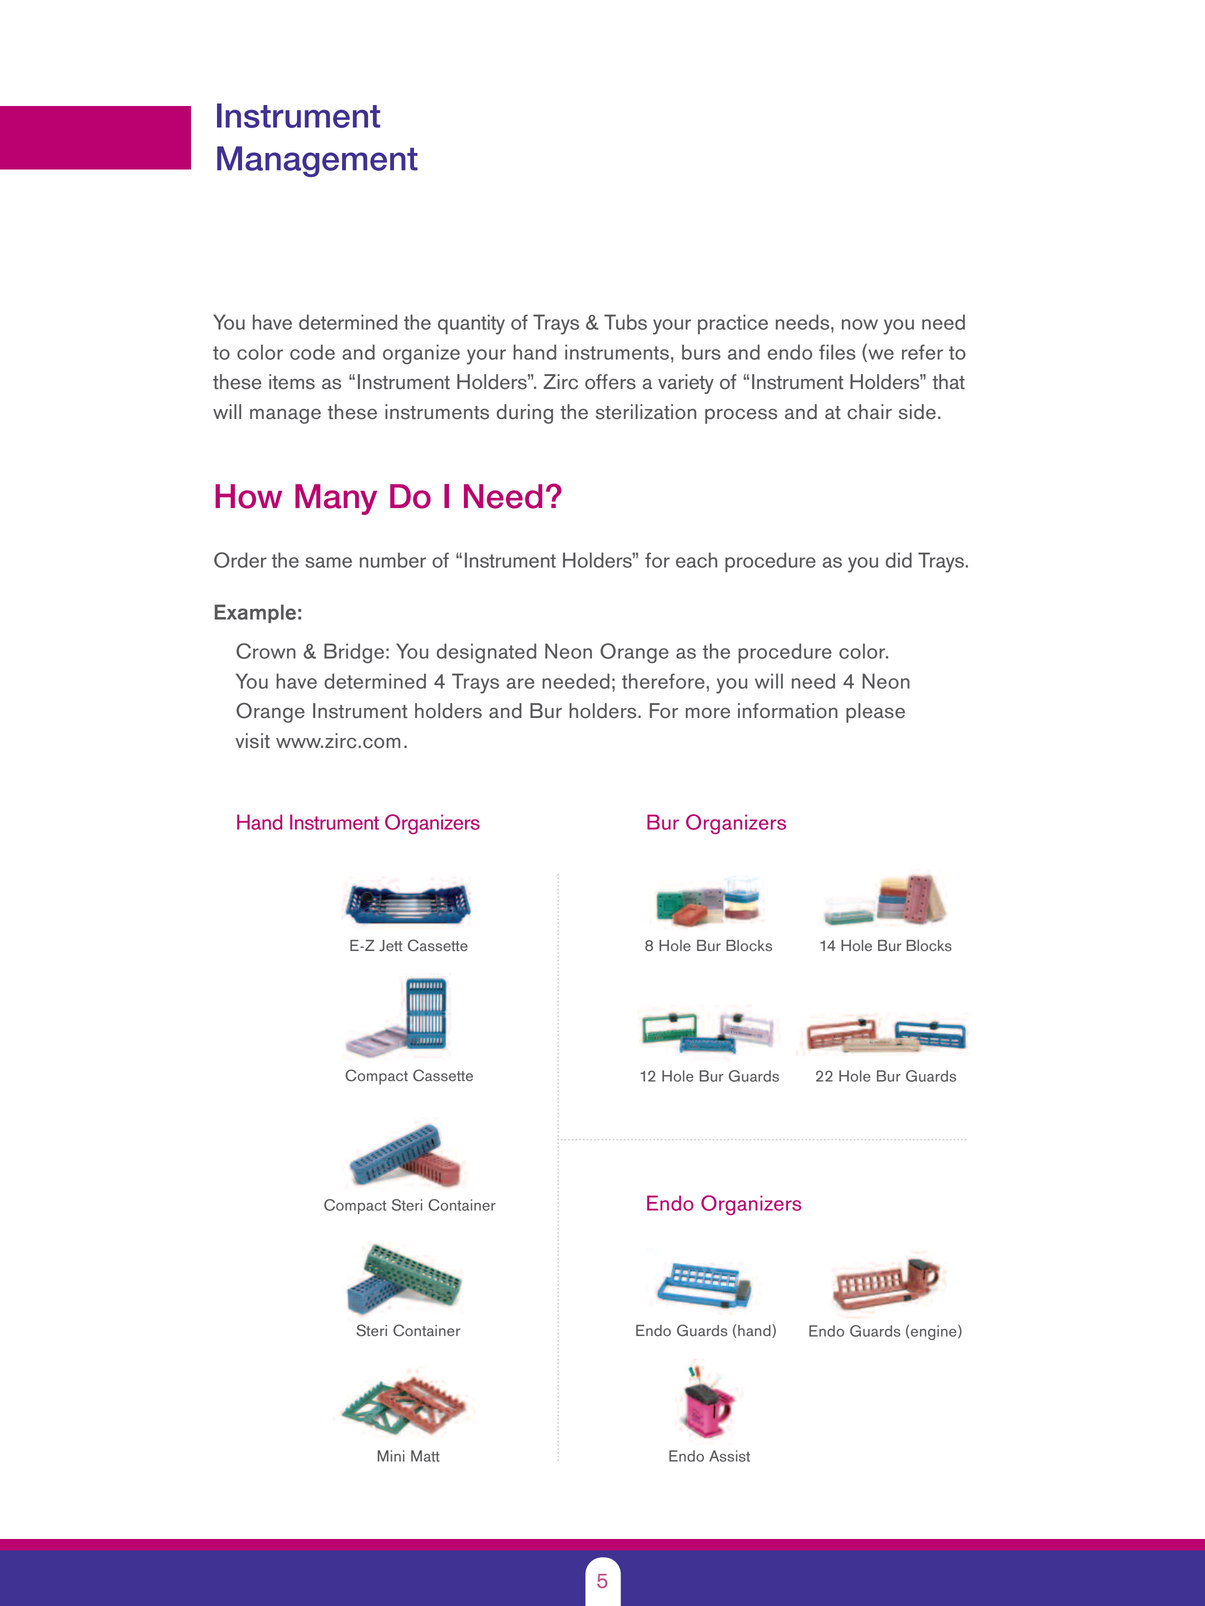 The height and width of the screenshot is (1606, 1205). What do you see at coordinates (253, 741) in the screenshot?
I see `visit` at bounding box center [253, 741].
